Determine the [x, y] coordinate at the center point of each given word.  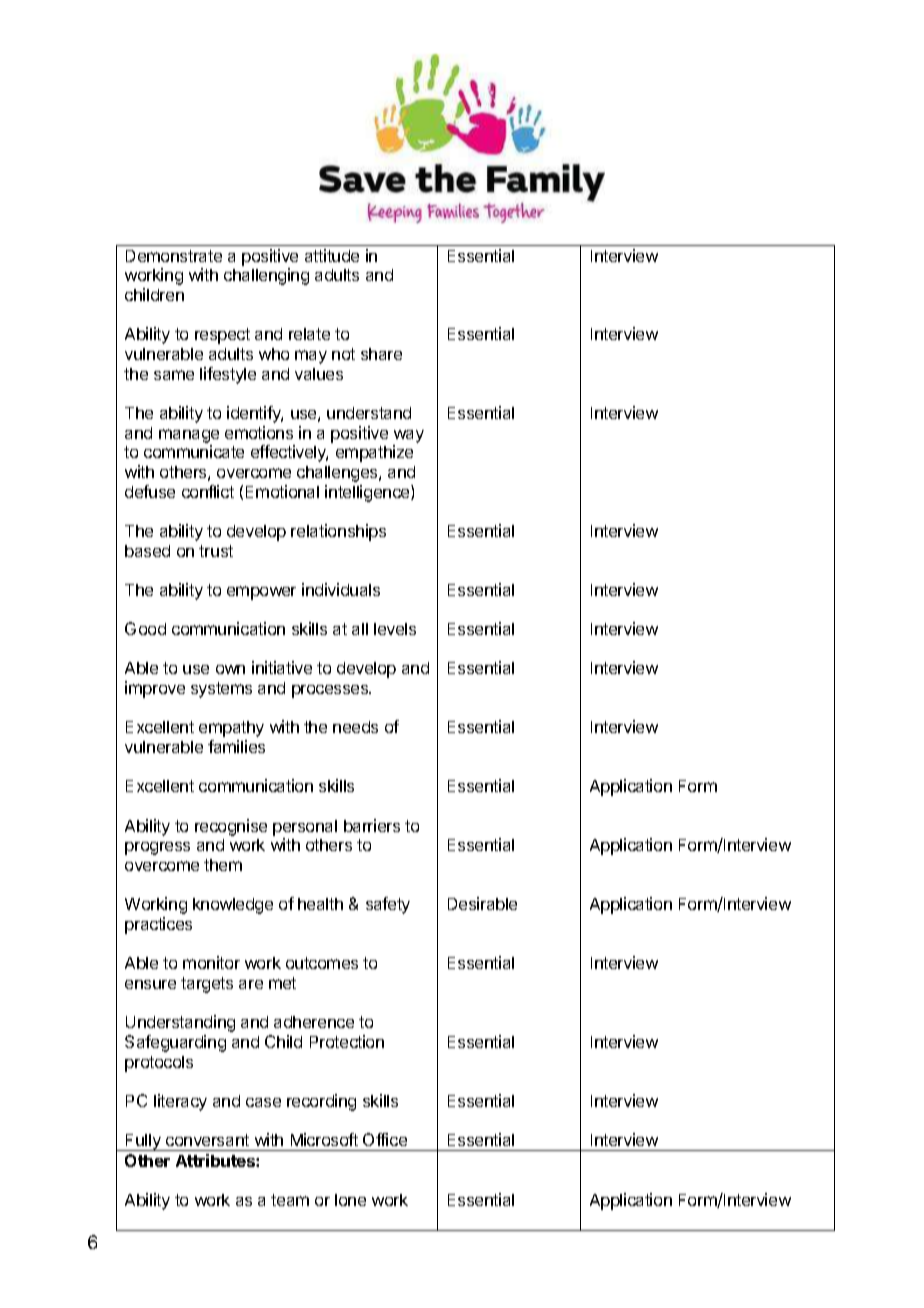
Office [385, 1139]
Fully [143, 1142]
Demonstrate [174, 256]
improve [155, 689]
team [290, 1200]
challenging [266, 276]
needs [355, 727]
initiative [282, 667]
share [381, 354]
